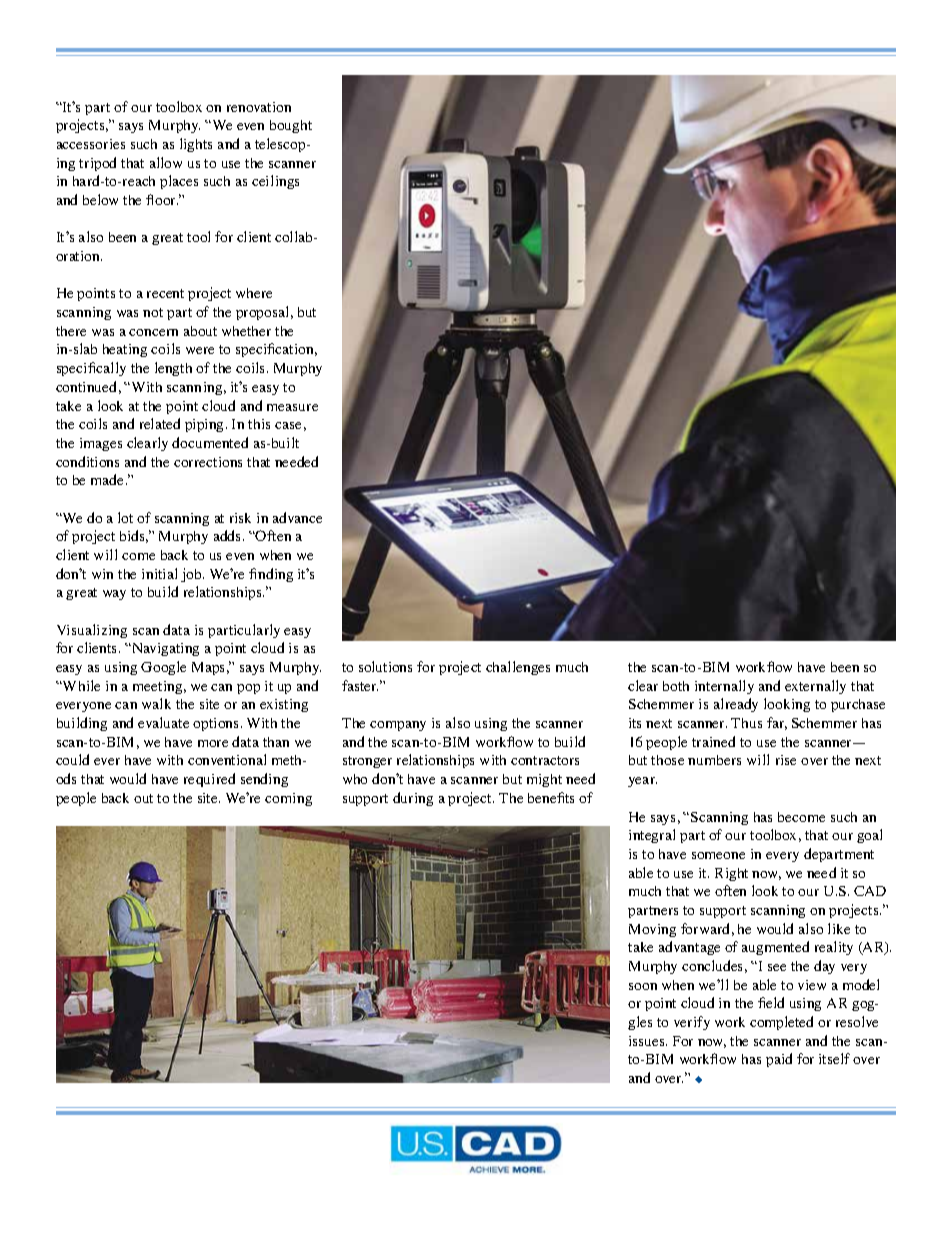 This screenshot has height=1233, width=952. I want to click on measure, so click(292, 407).
